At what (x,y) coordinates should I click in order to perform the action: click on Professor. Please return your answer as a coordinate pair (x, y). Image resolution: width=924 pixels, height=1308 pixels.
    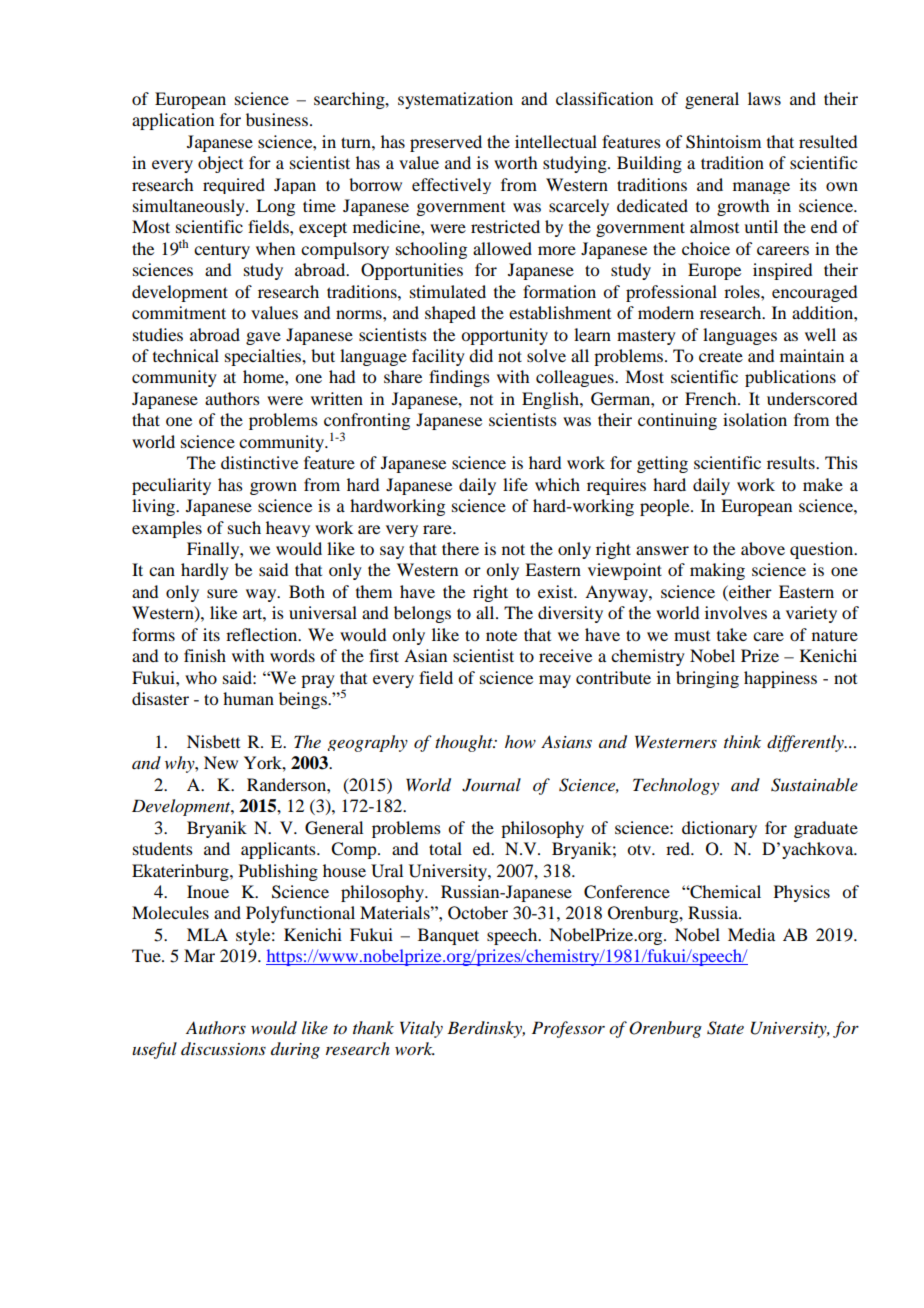
    Looking at the image, I should click on (568, 1029).
